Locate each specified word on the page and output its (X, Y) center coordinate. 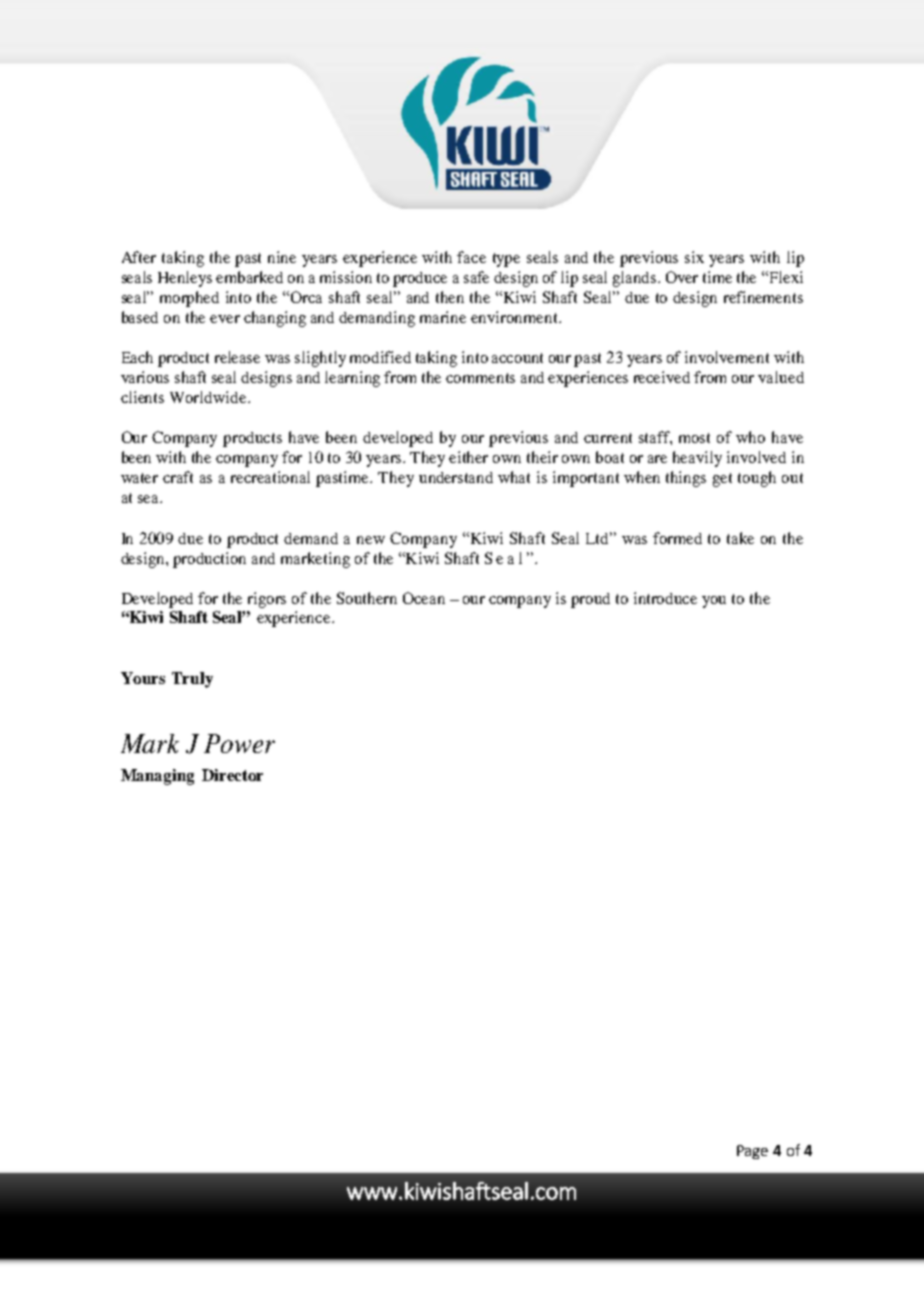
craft (178, 477)
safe (476, 277)
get (722, 480)
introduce (665, 598)
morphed (189, 299)
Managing (157, 777)
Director (232, 775)
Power (239, 743)
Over (682, 277)
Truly (192, 680)
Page (752, 1152)
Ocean (424, 598)
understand (456, 477)
